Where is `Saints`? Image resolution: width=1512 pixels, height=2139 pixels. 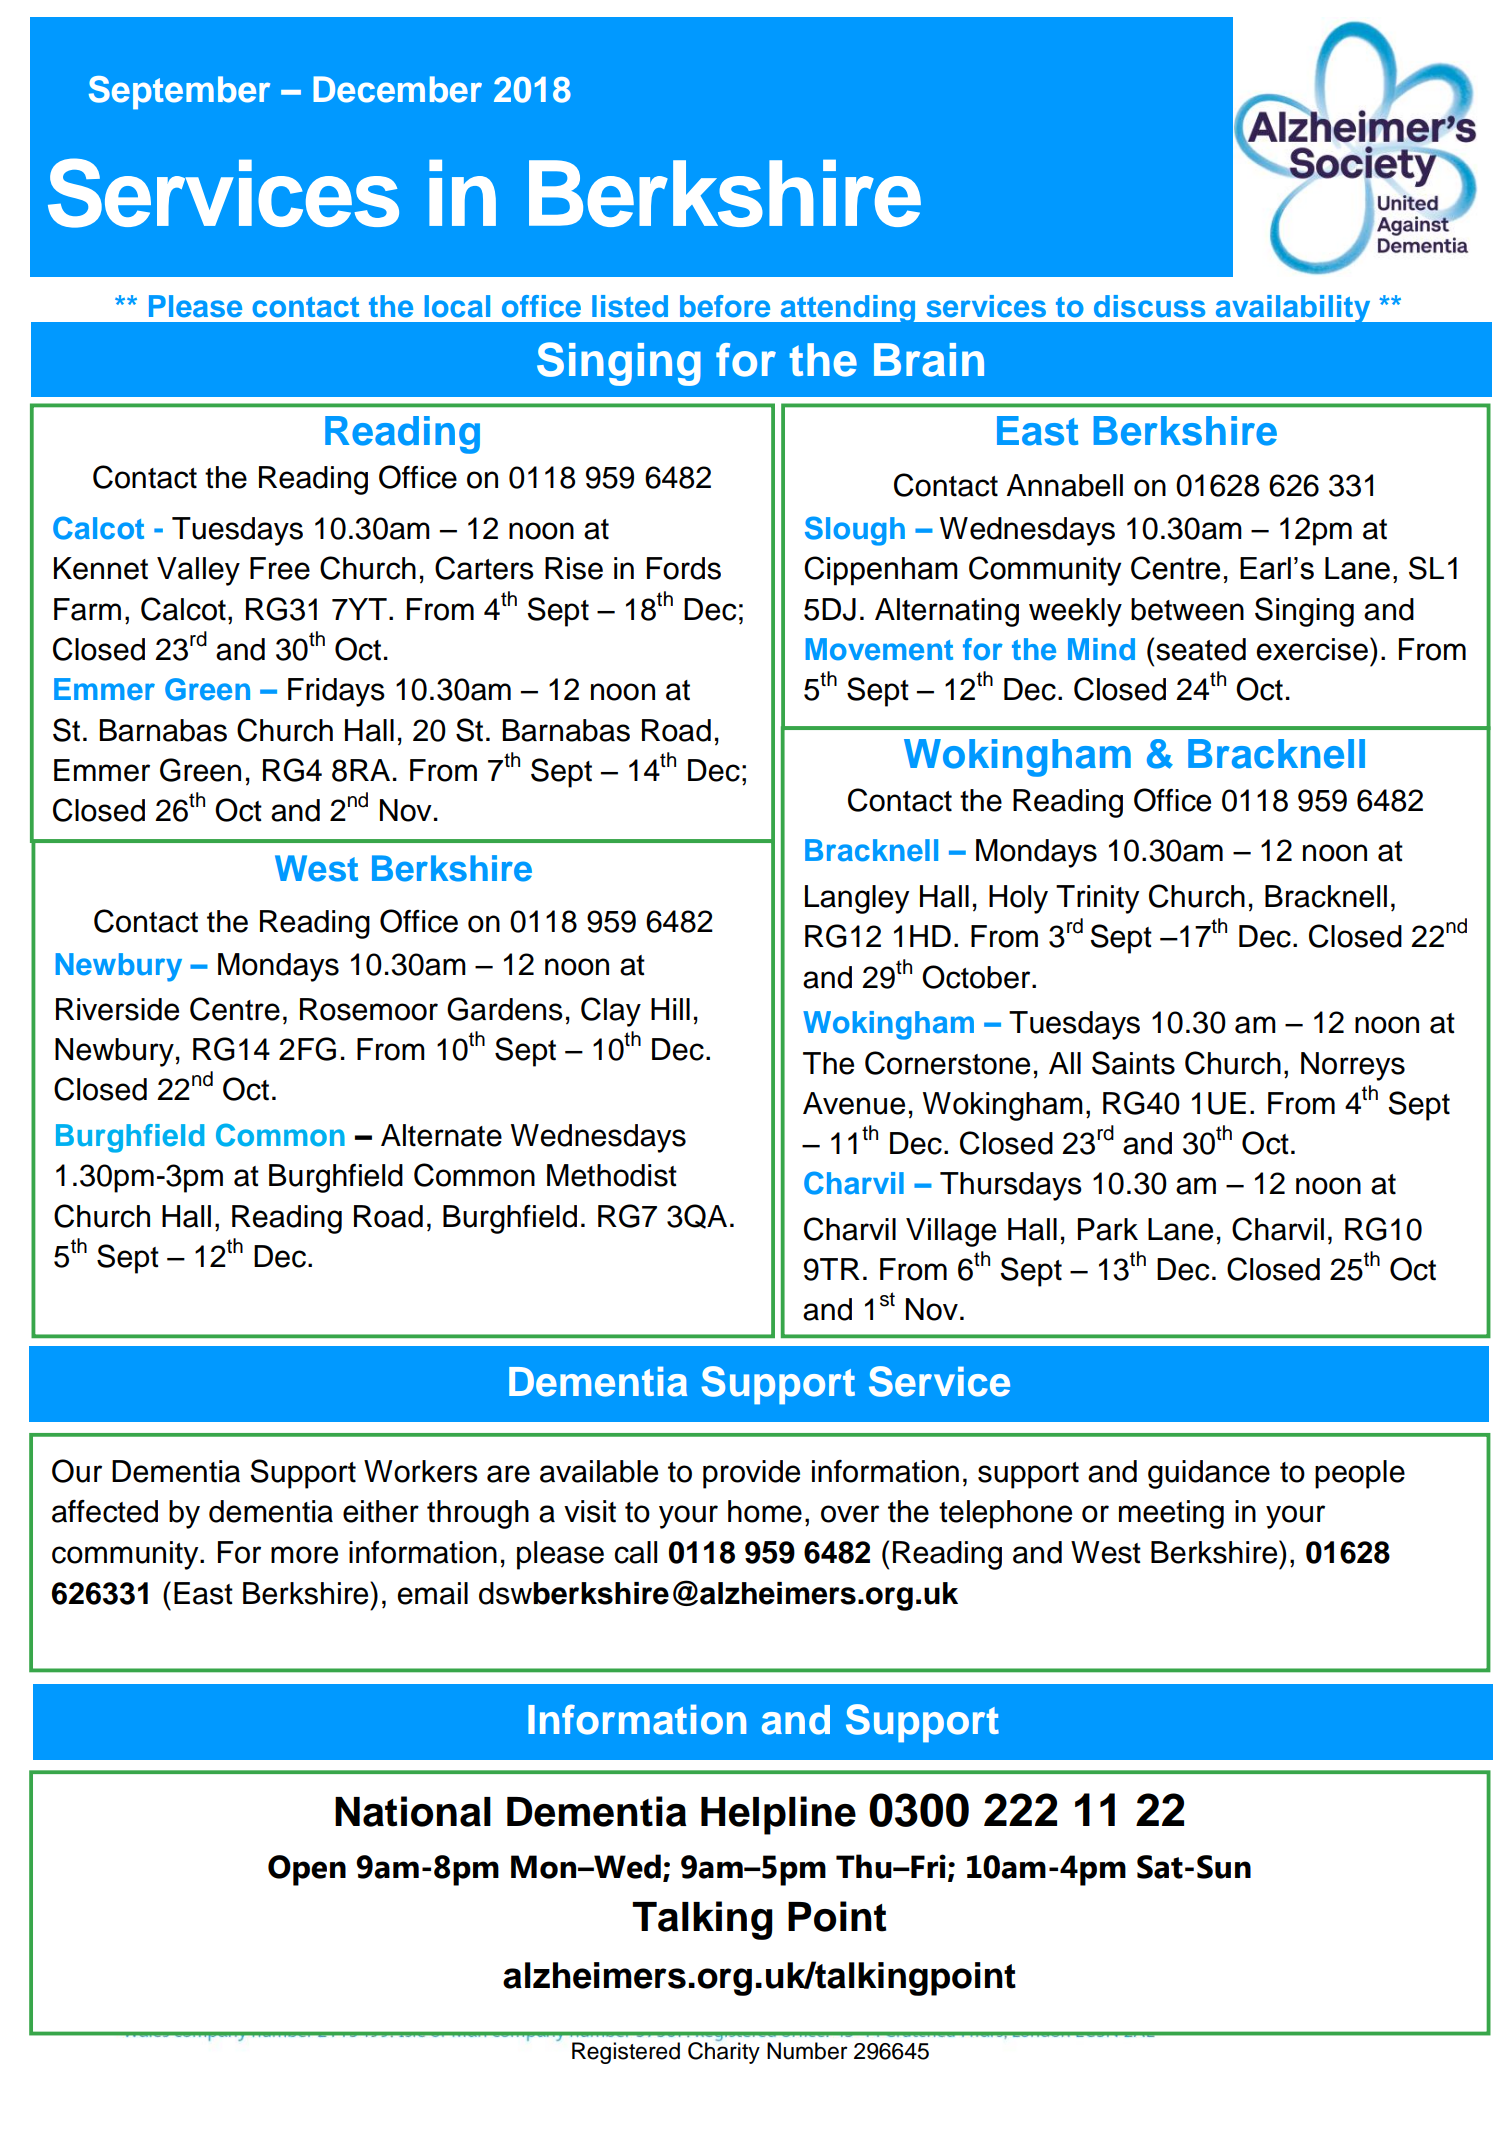
Saints is located at coordinates (1133, 1063).
